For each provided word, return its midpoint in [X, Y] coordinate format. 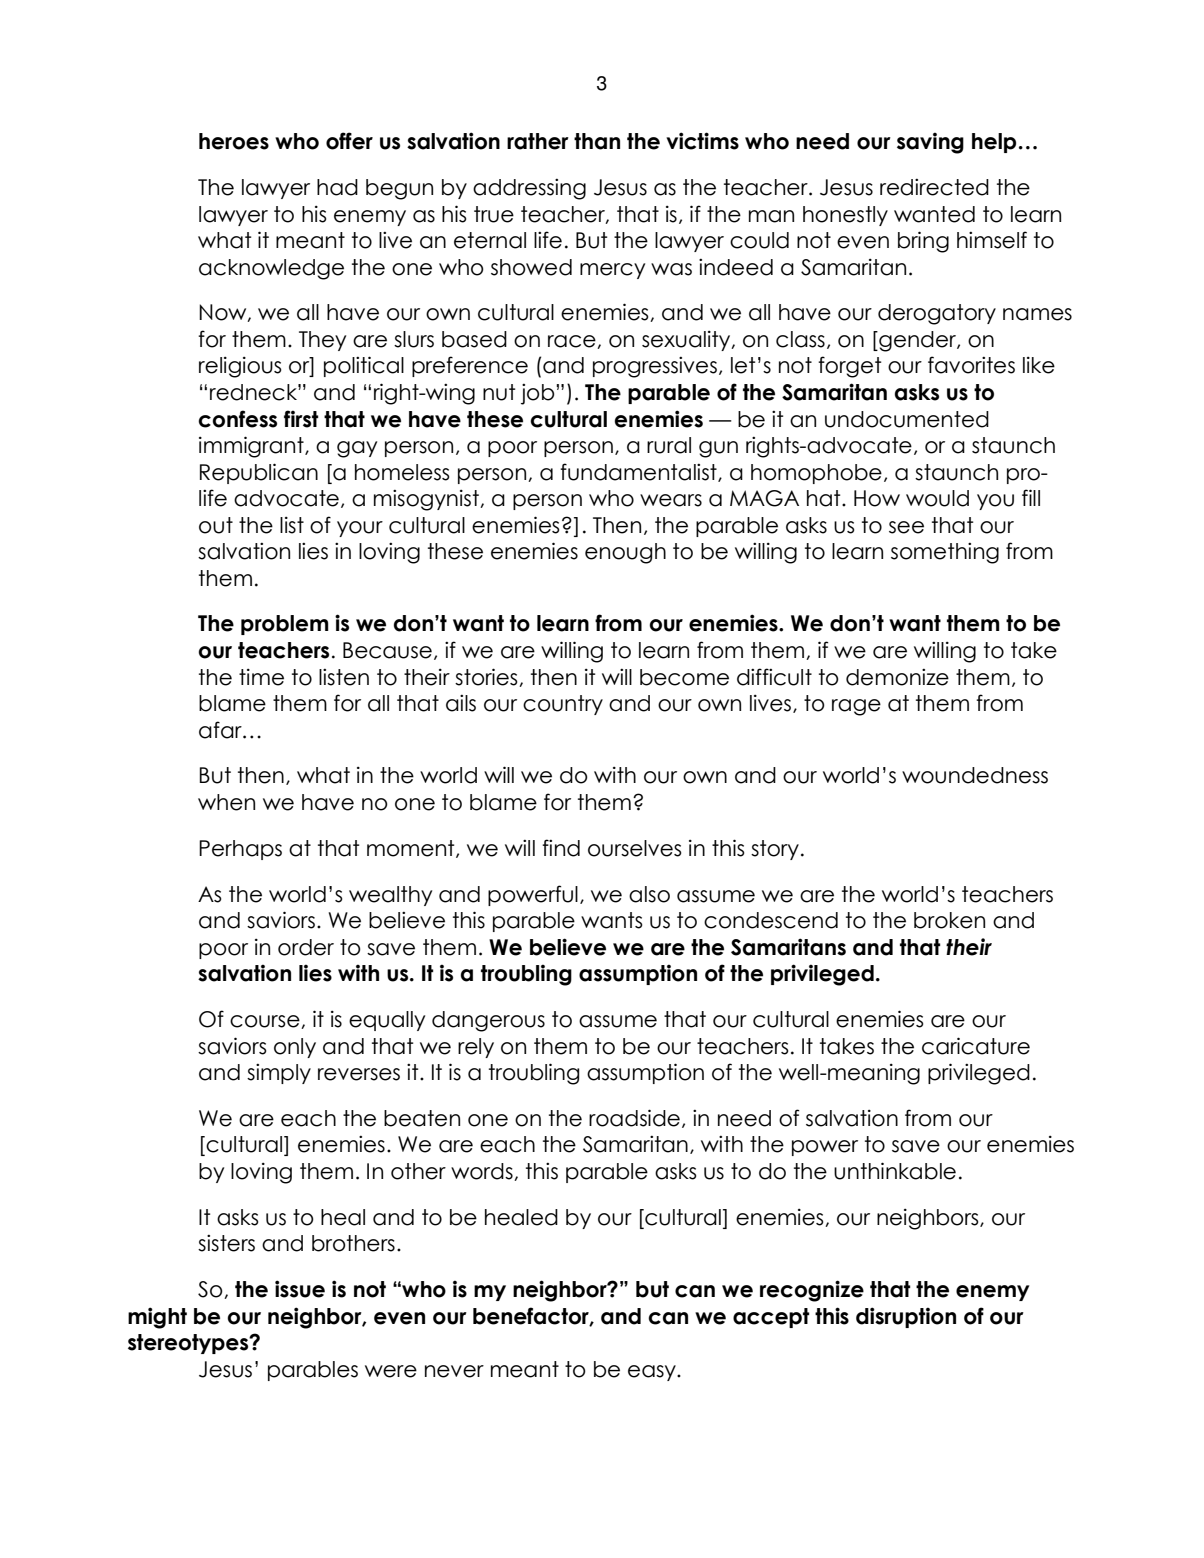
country [563, 705]
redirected [934, 187]
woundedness [975, 775]
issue [300, 1289]
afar [221, 730]
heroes [234, 141]
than [597, 141]
